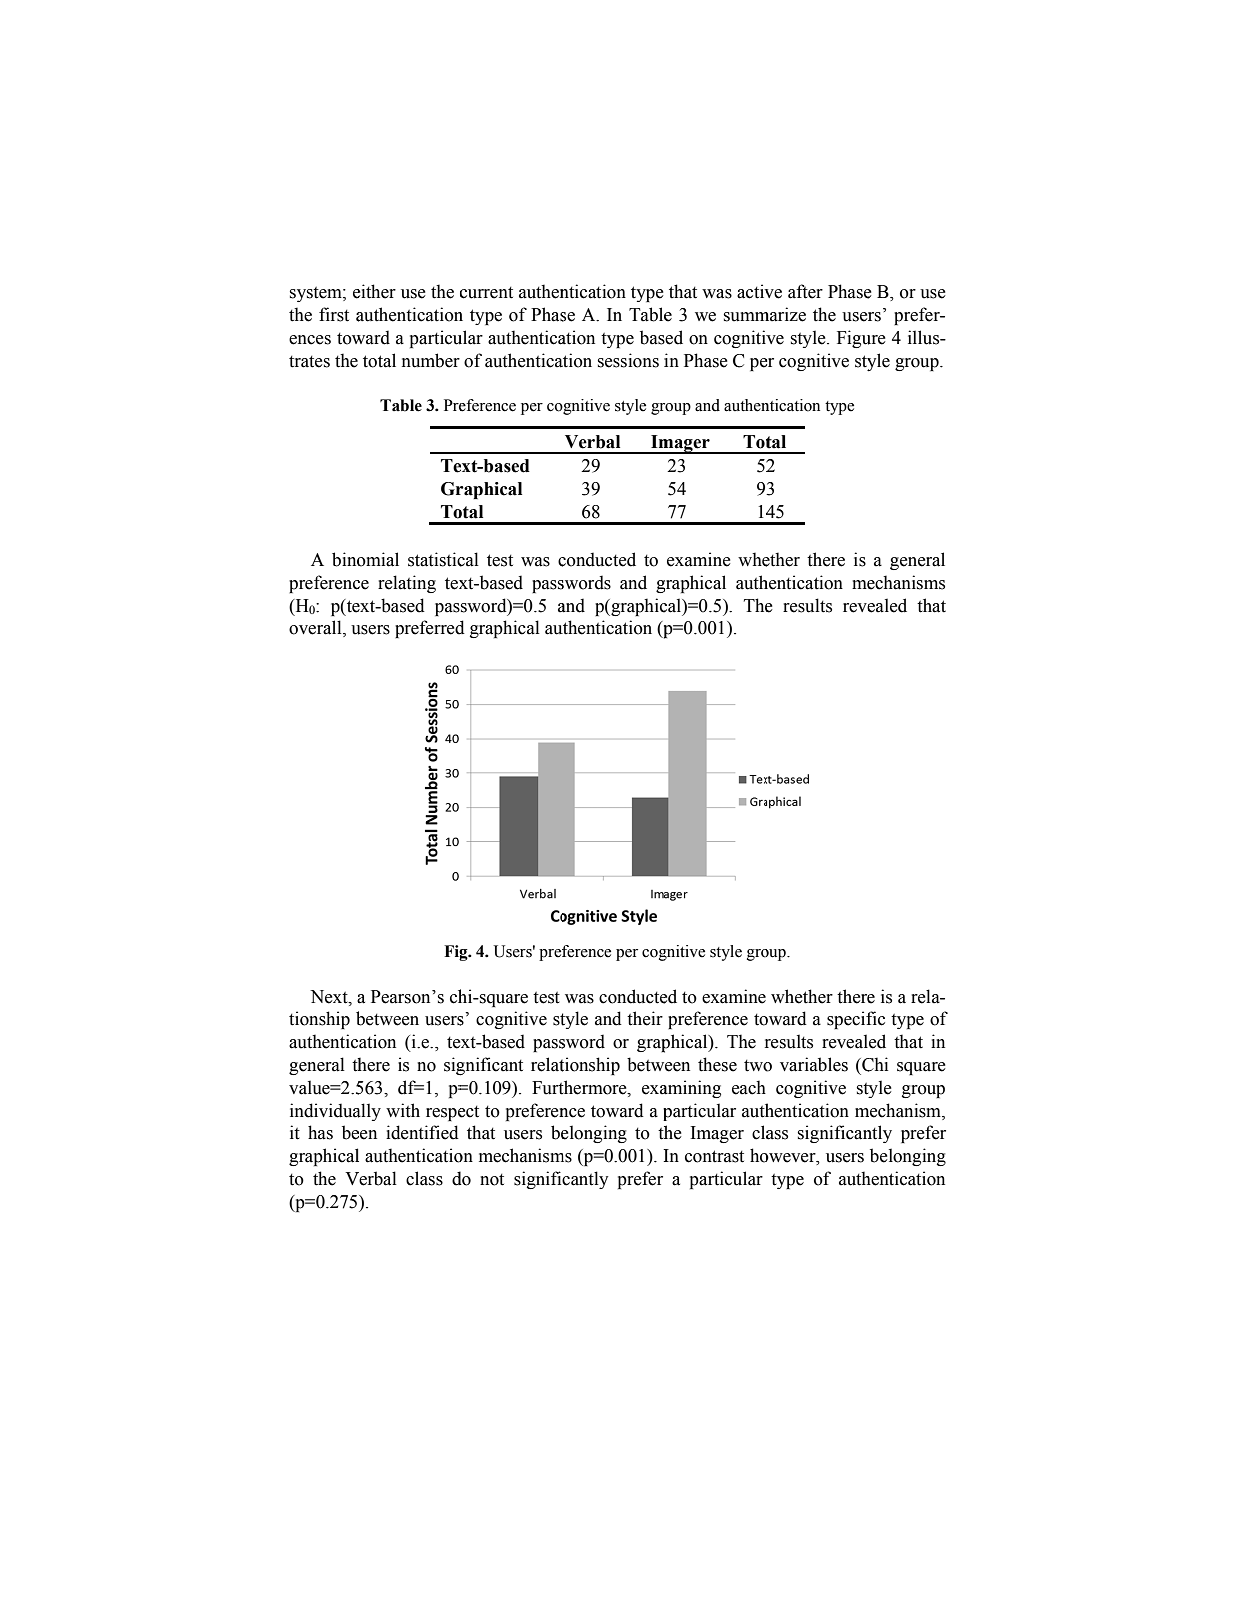  What do you see at coordinates (628, 360) in the page?
I see `sessions` at bounding box center [628, 360].
